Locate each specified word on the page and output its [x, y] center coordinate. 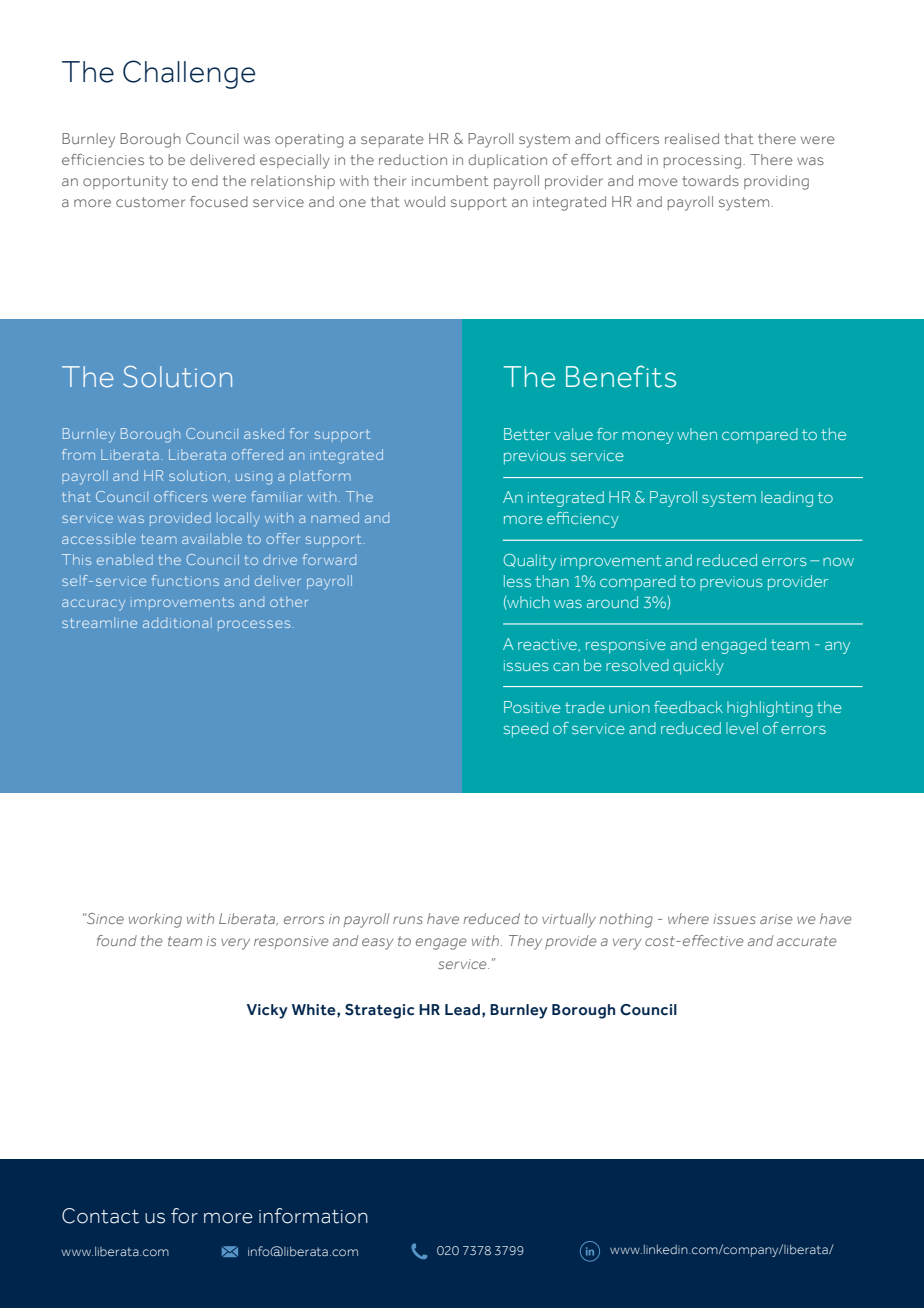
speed [526, 730]
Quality [529, 562]
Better [527, 434]
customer [150, 202]
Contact [100, 1216]
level [742, 728]
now [838, 561]
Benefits [621, 376]
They [525, 942]
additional [177, 622]
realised [692, 138]
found [117, 940]
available [212, 538]
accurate [807, 941]
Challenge [189, 74]
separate [392, 140]
